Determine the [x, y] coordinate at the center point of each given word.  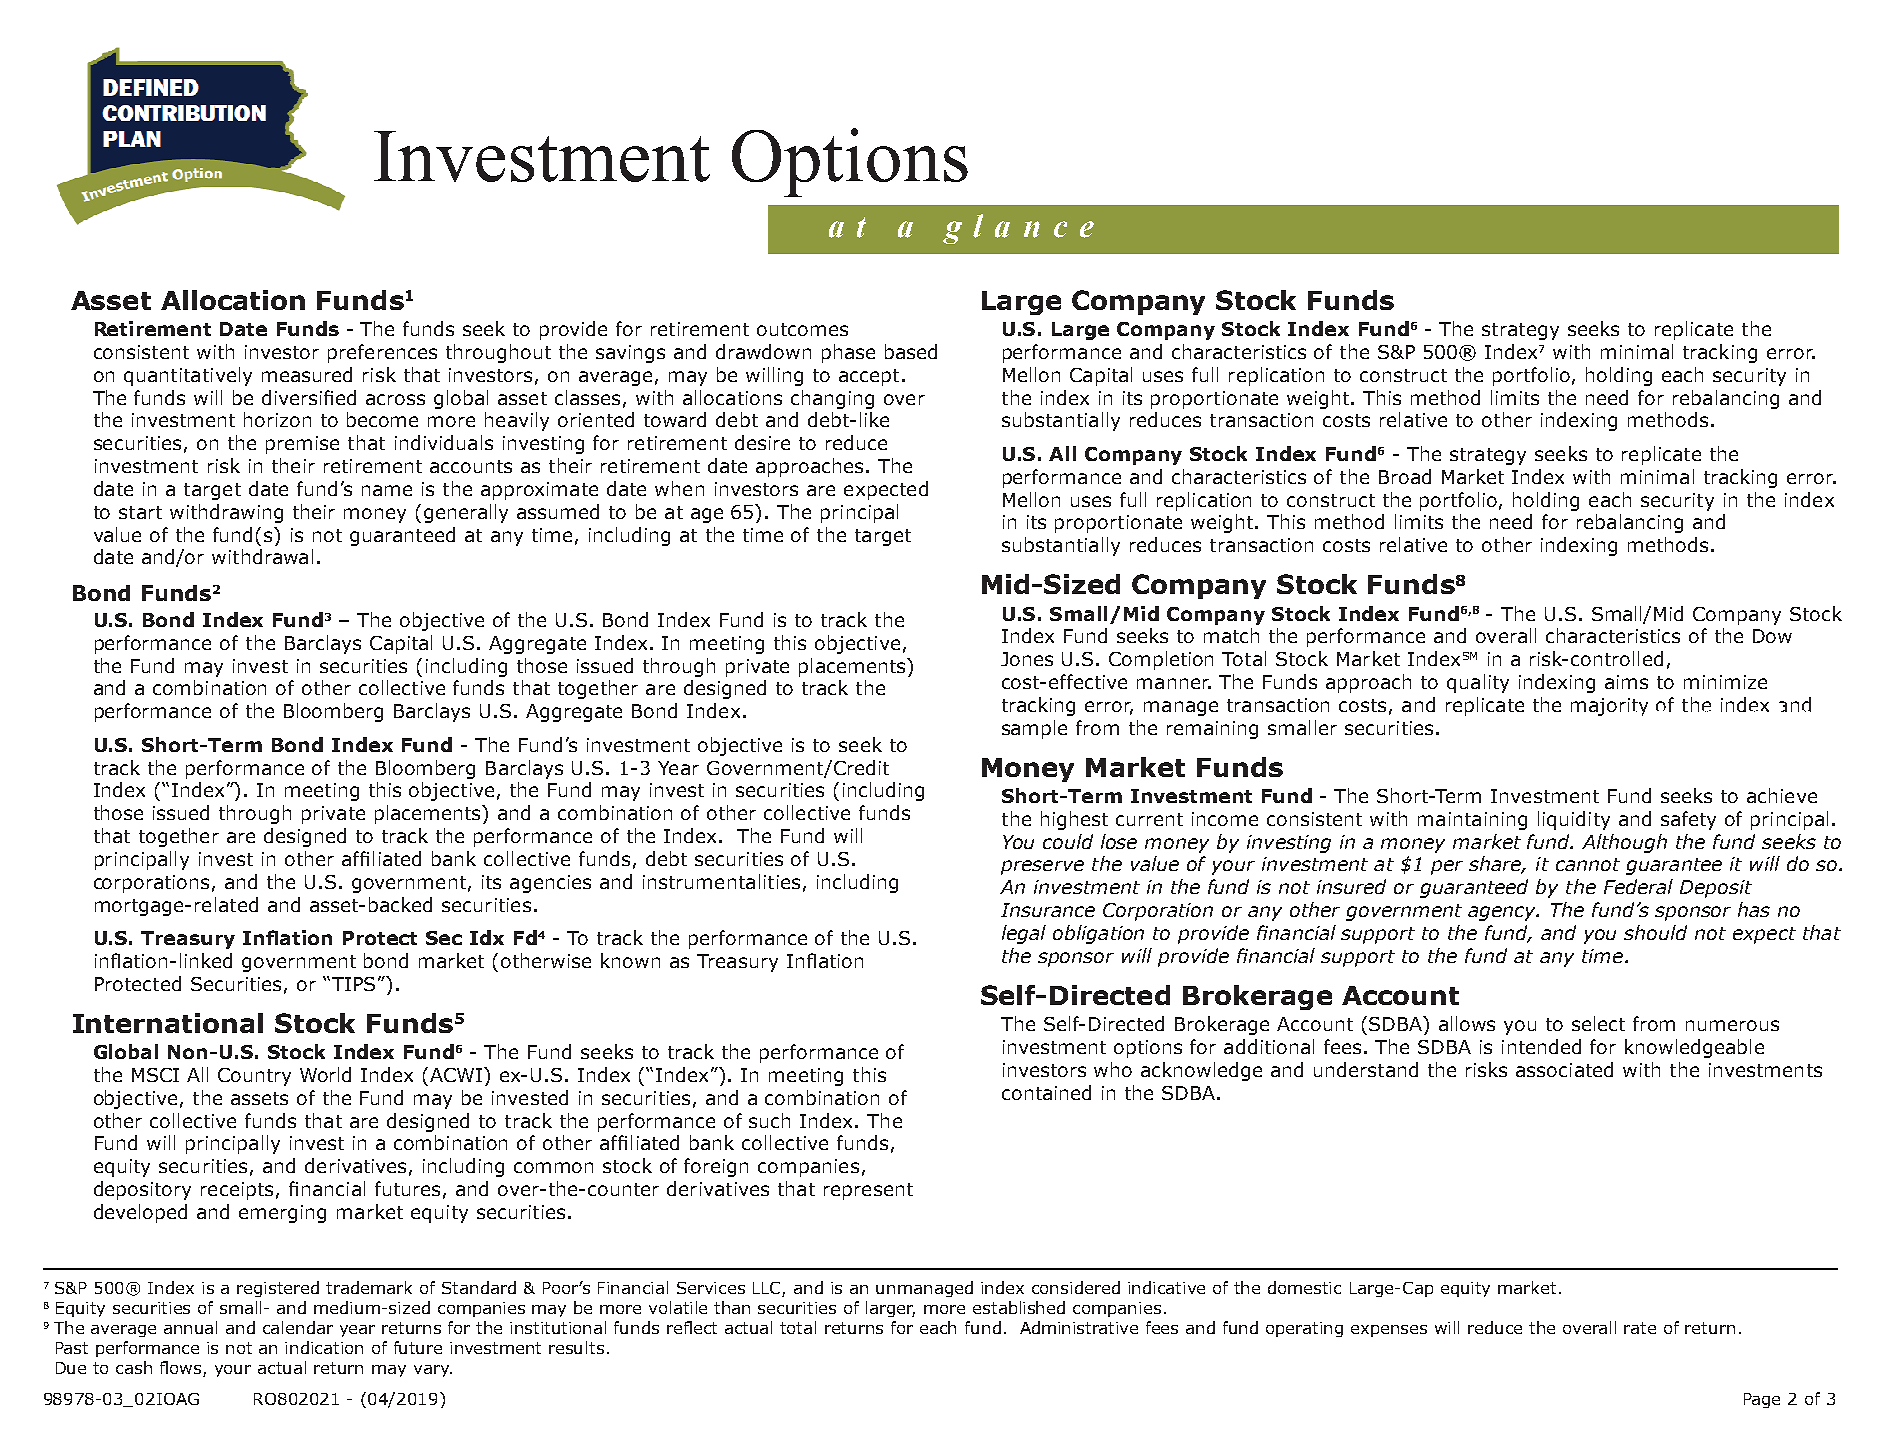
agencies [550, 884]
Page [1762, 1400]
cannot [1588, 864]
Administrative [1079, 1327]
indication [324, 1347]
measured [307, 374]
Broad [1405, 476]
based [911, 351]
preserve [1042, 867]
